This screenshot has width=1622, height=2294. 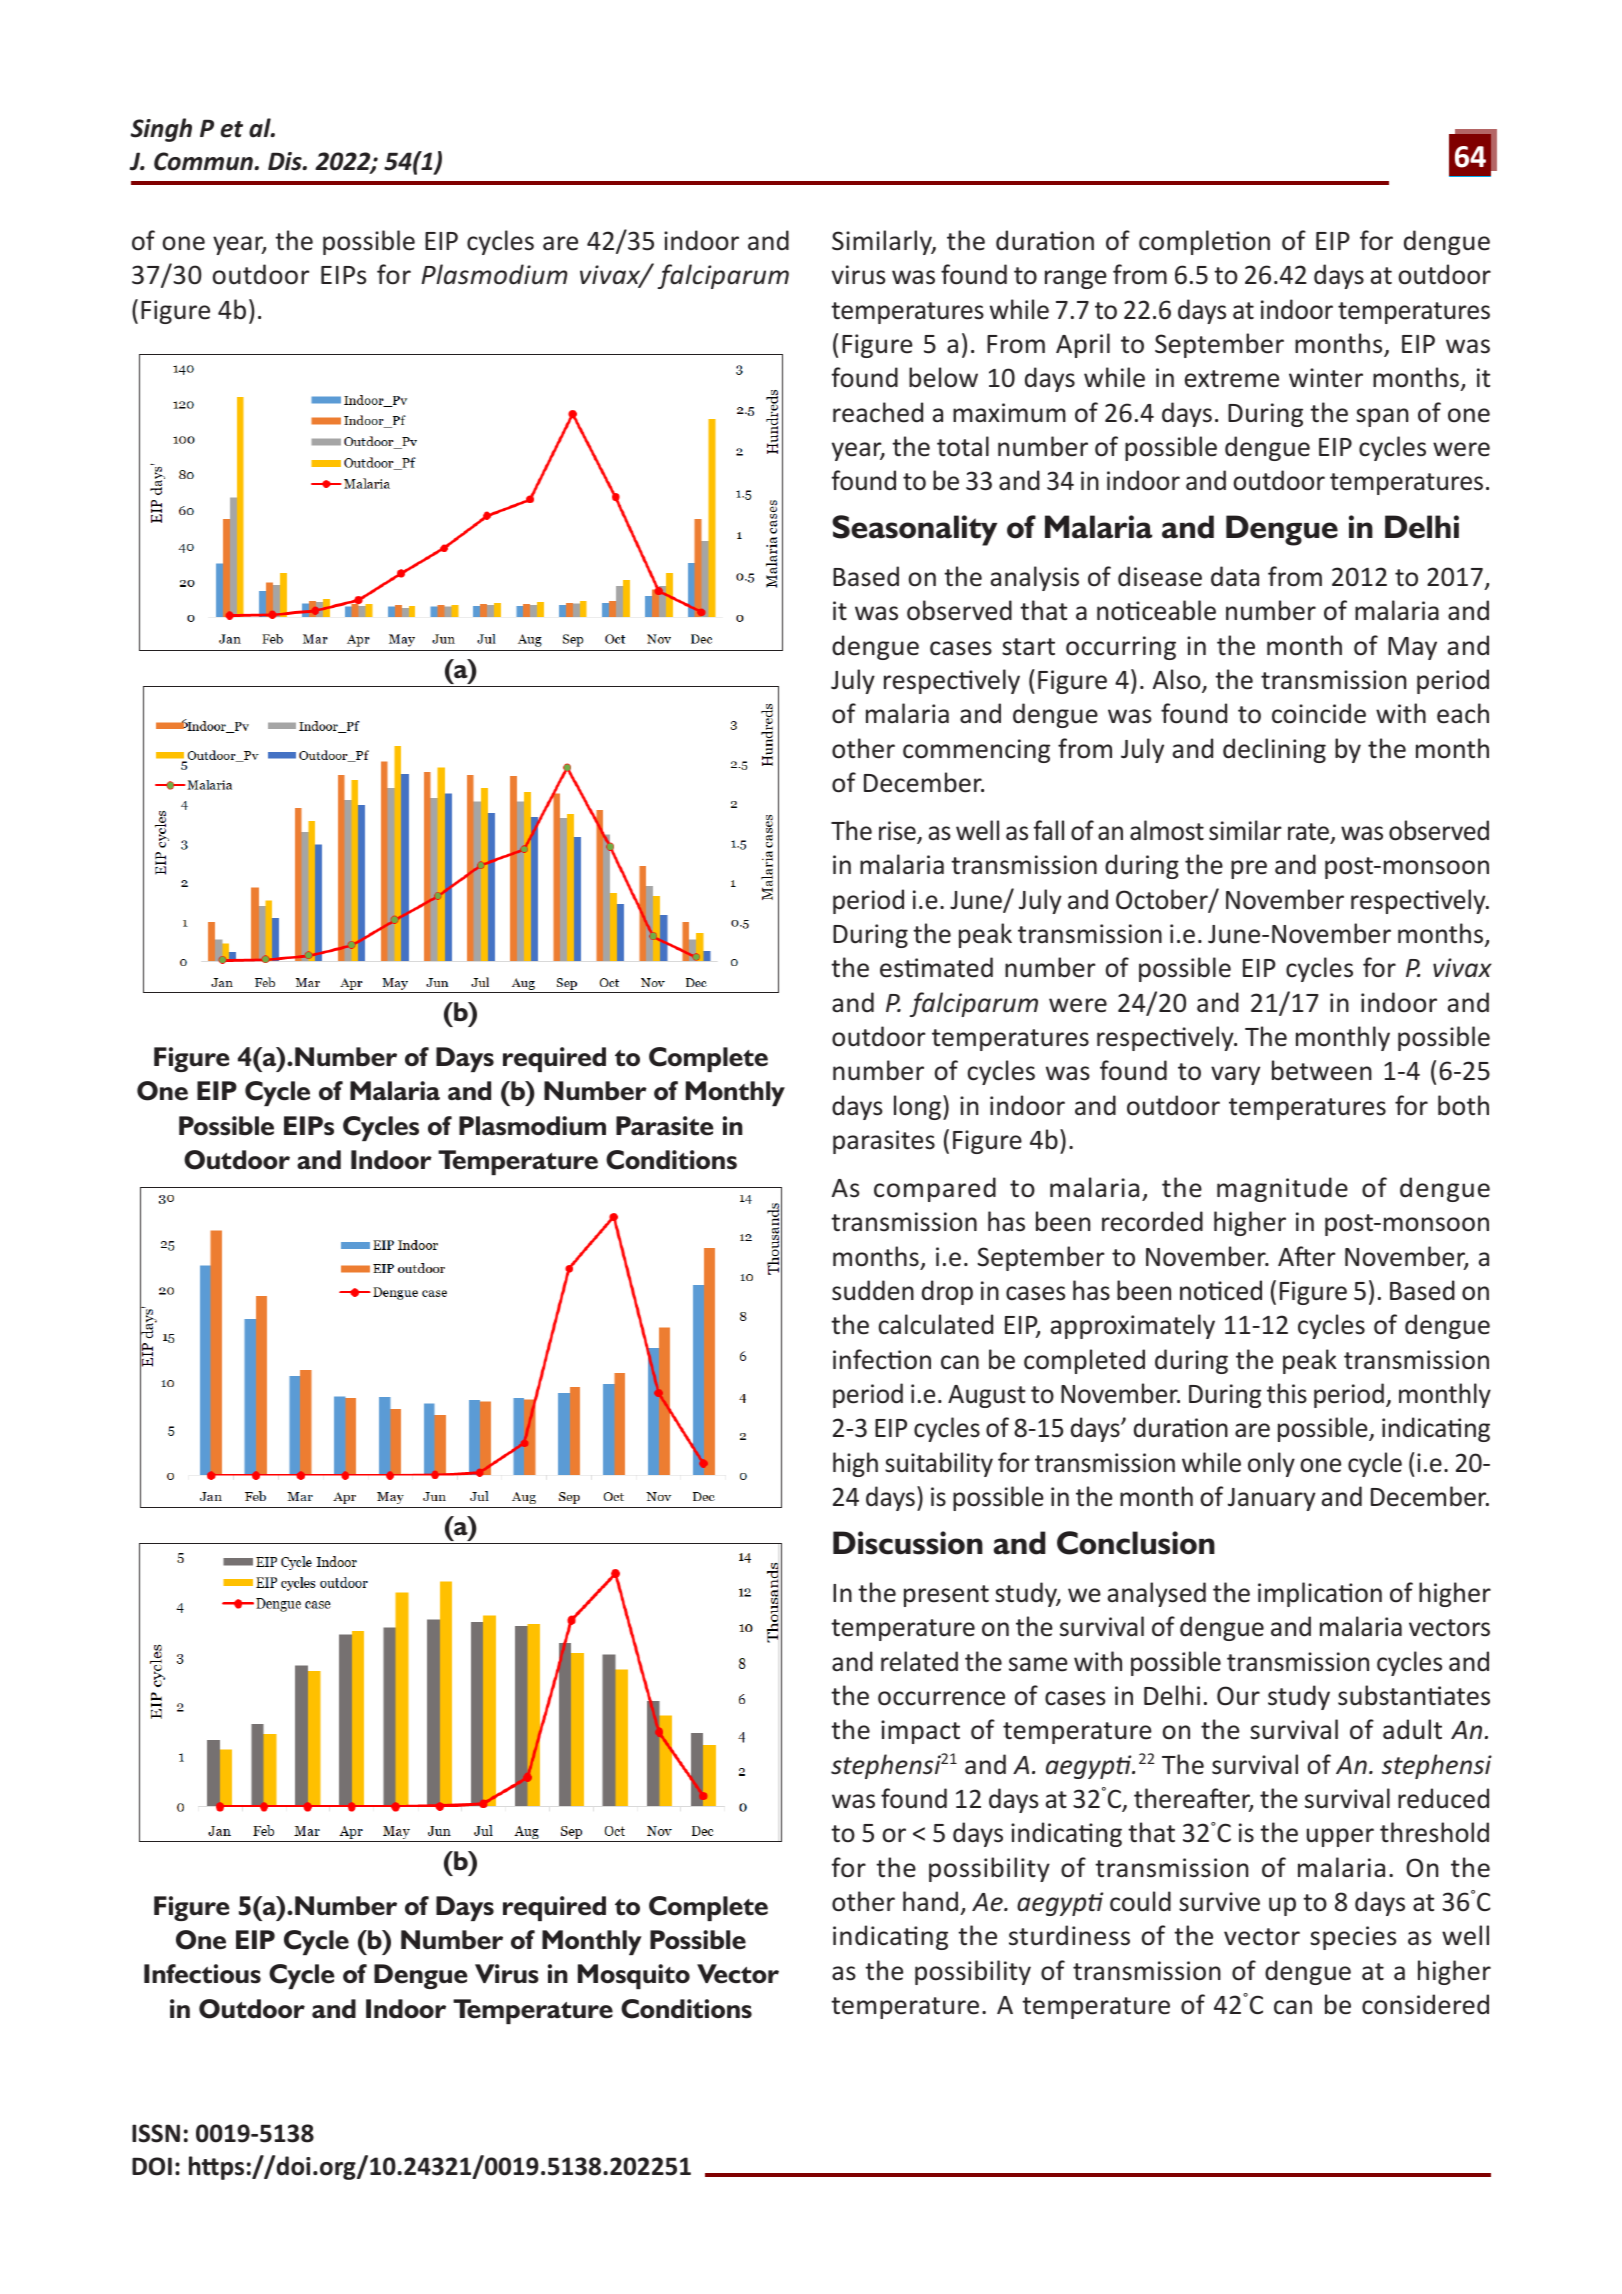 I want to click on Commun, so click(x=204, y=161).
